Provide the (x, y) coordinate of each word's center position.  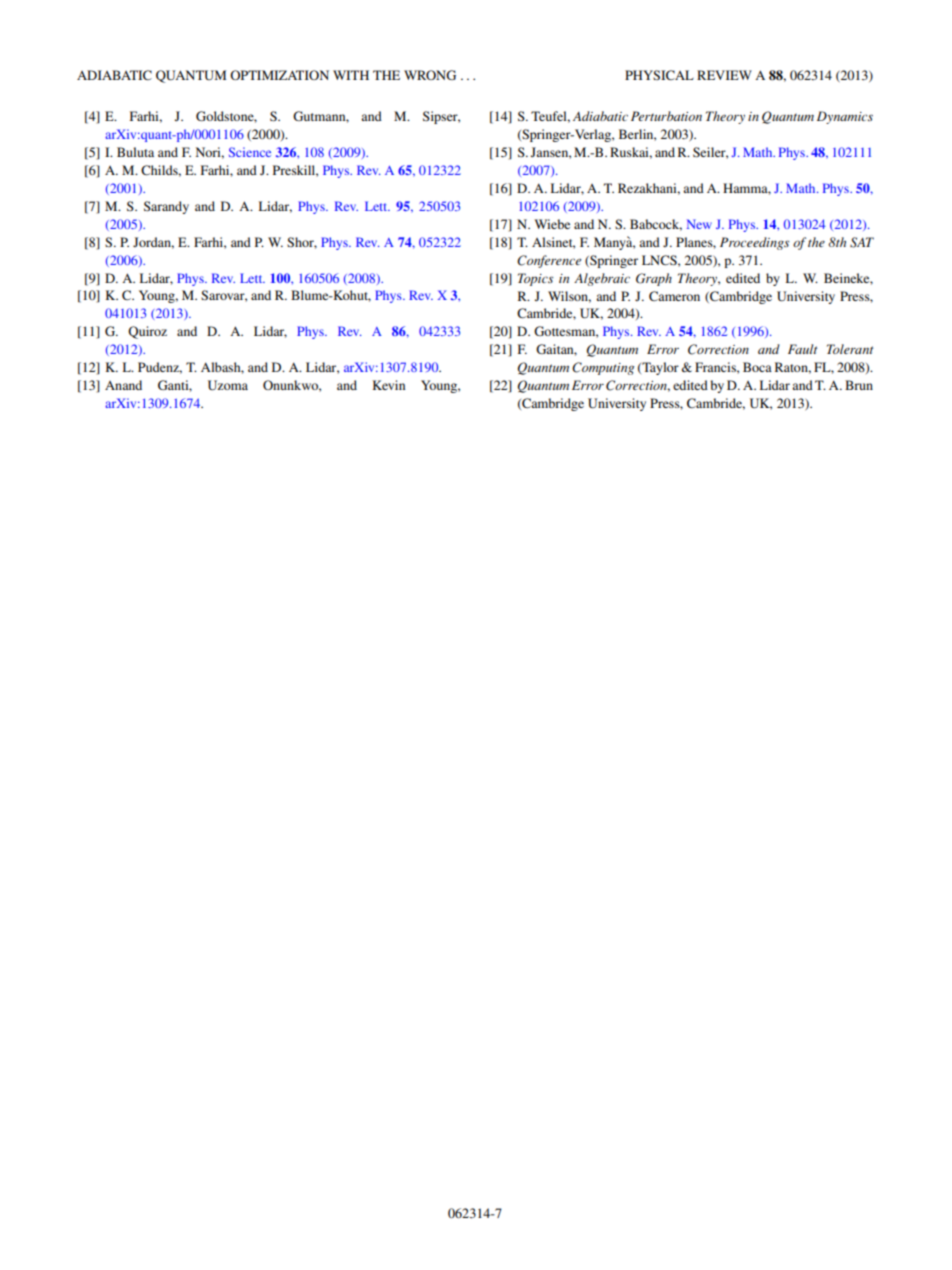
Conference (549, 261)
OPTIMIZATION (279, 75)
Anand (123, 385)
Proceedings (754, 243)
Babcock (656, 225)
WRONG (430, 75)
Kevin (389, 385)
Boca (757, 367)
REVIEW (724, 75)
